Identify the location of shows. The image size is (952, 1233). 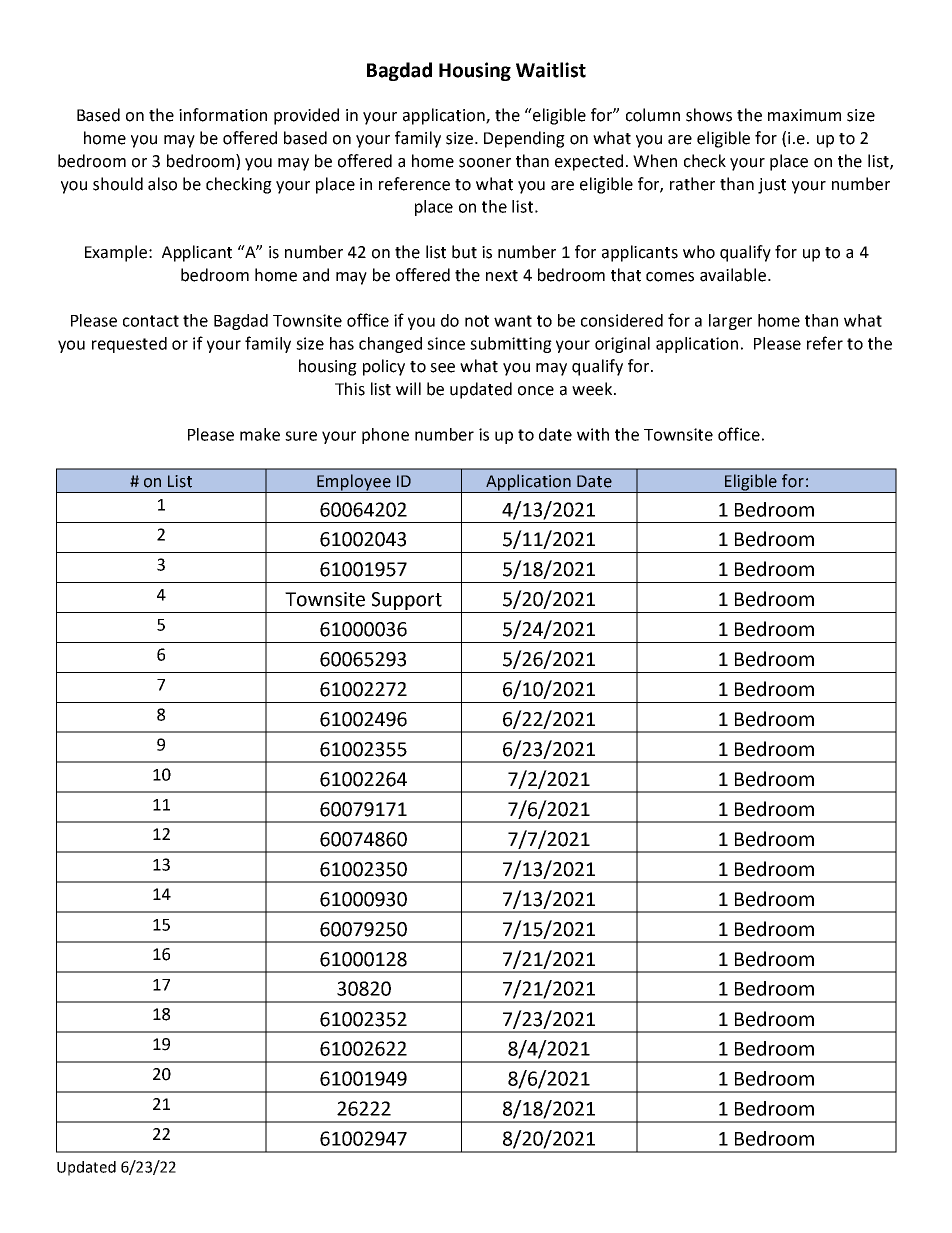
(709, 115).
